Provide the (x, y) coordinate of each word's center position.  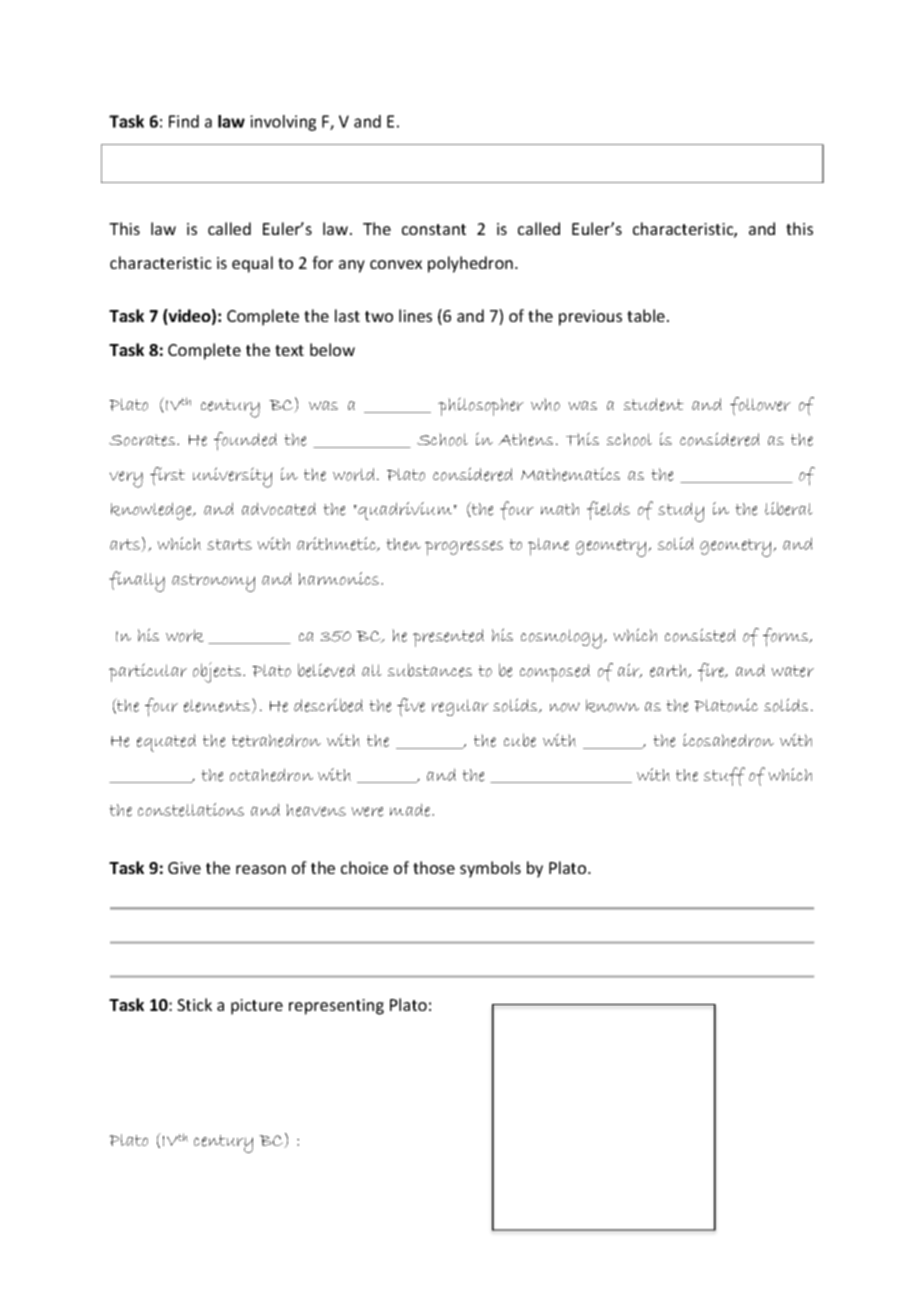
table (646, 315)
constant (434, 229)
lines (415, 315)
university (232, 477)
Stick (194, 1004)
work (185, 635)
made (411, 810)
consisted (700, 635)
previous (590, 318)
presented (448, 638)
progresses (464, 548)
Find (184, 121)
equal (252, 264)
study (681, 512)
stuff (724, 776)
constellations (191, 810)
